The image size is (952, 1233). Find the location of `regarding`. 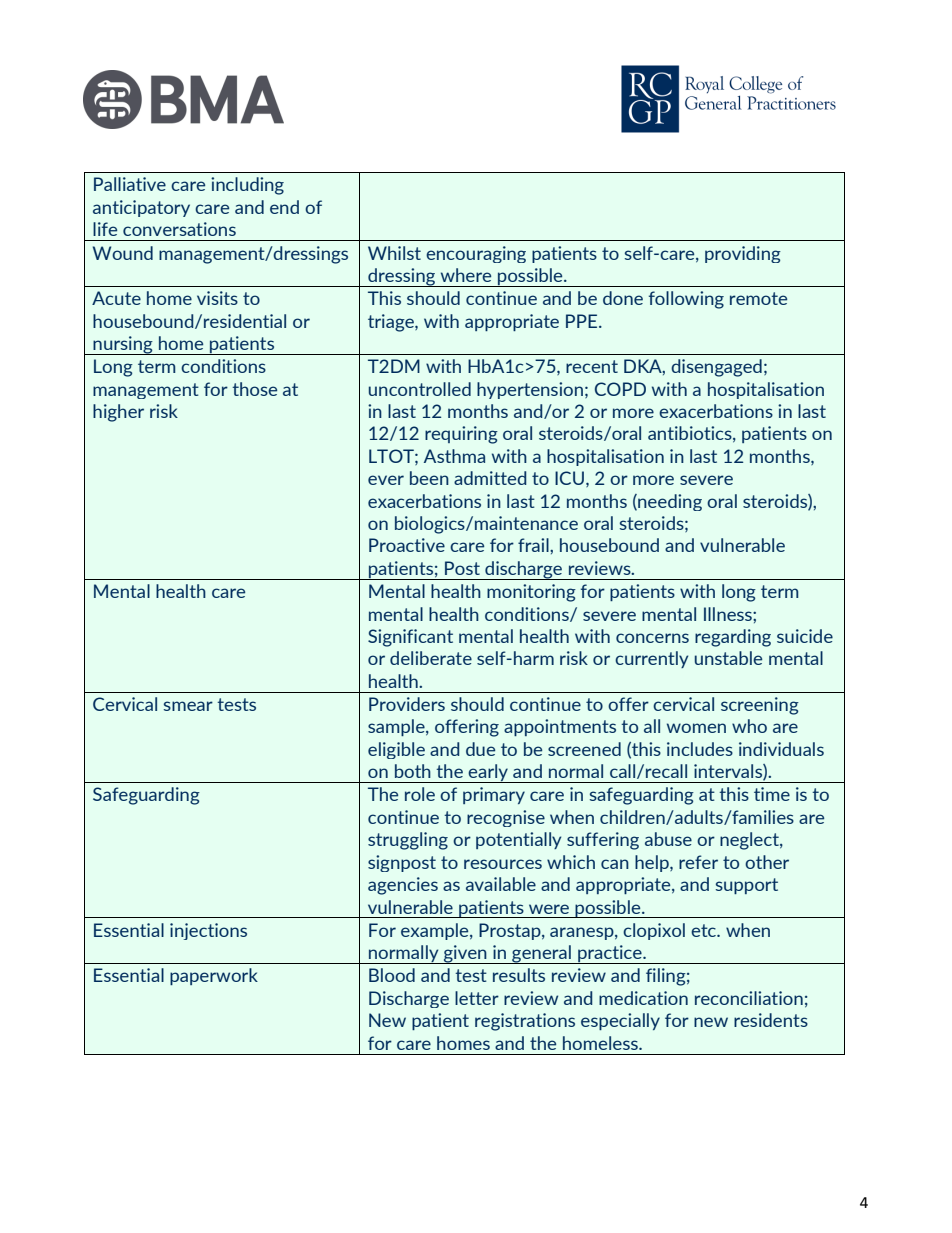

regarding is located at coordinates (733, 638).
